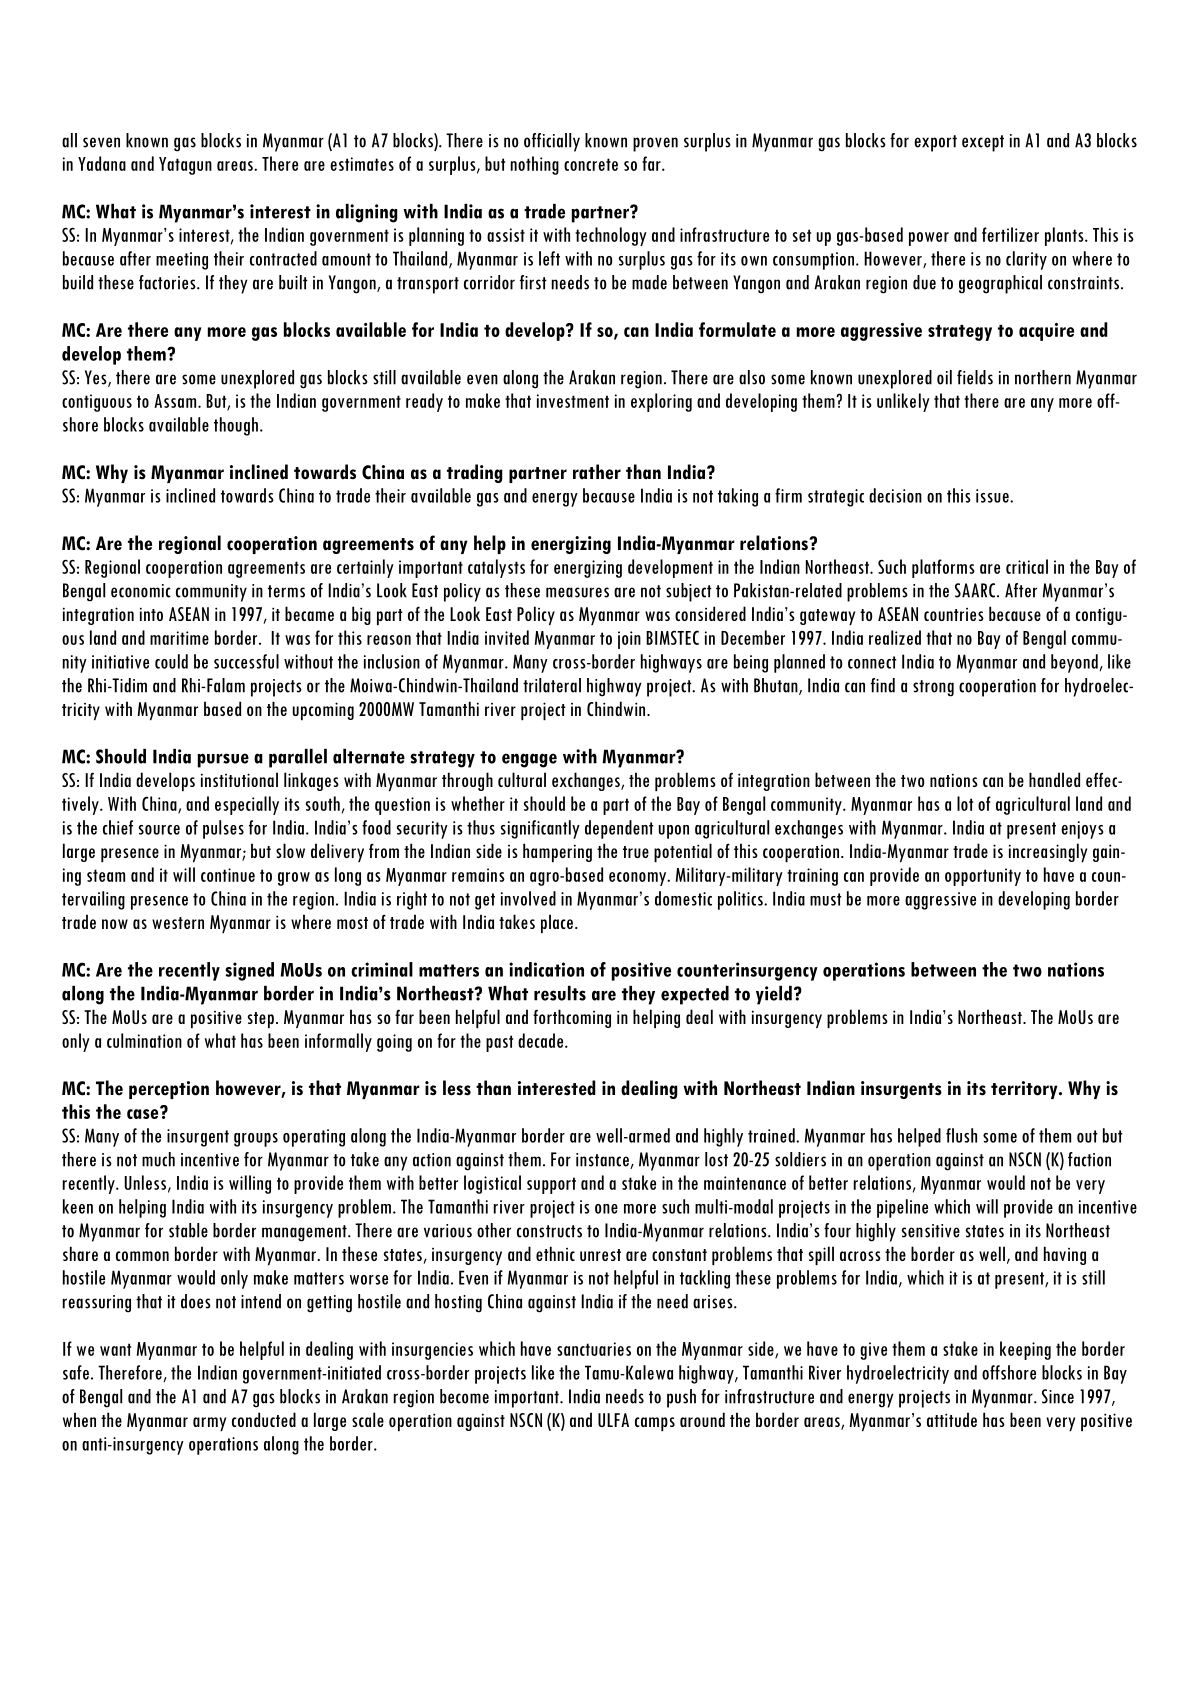 This page has height=1698, width=1200. Describe the element at coordinates (209, 1424) in the page. I see `army` at that location.
